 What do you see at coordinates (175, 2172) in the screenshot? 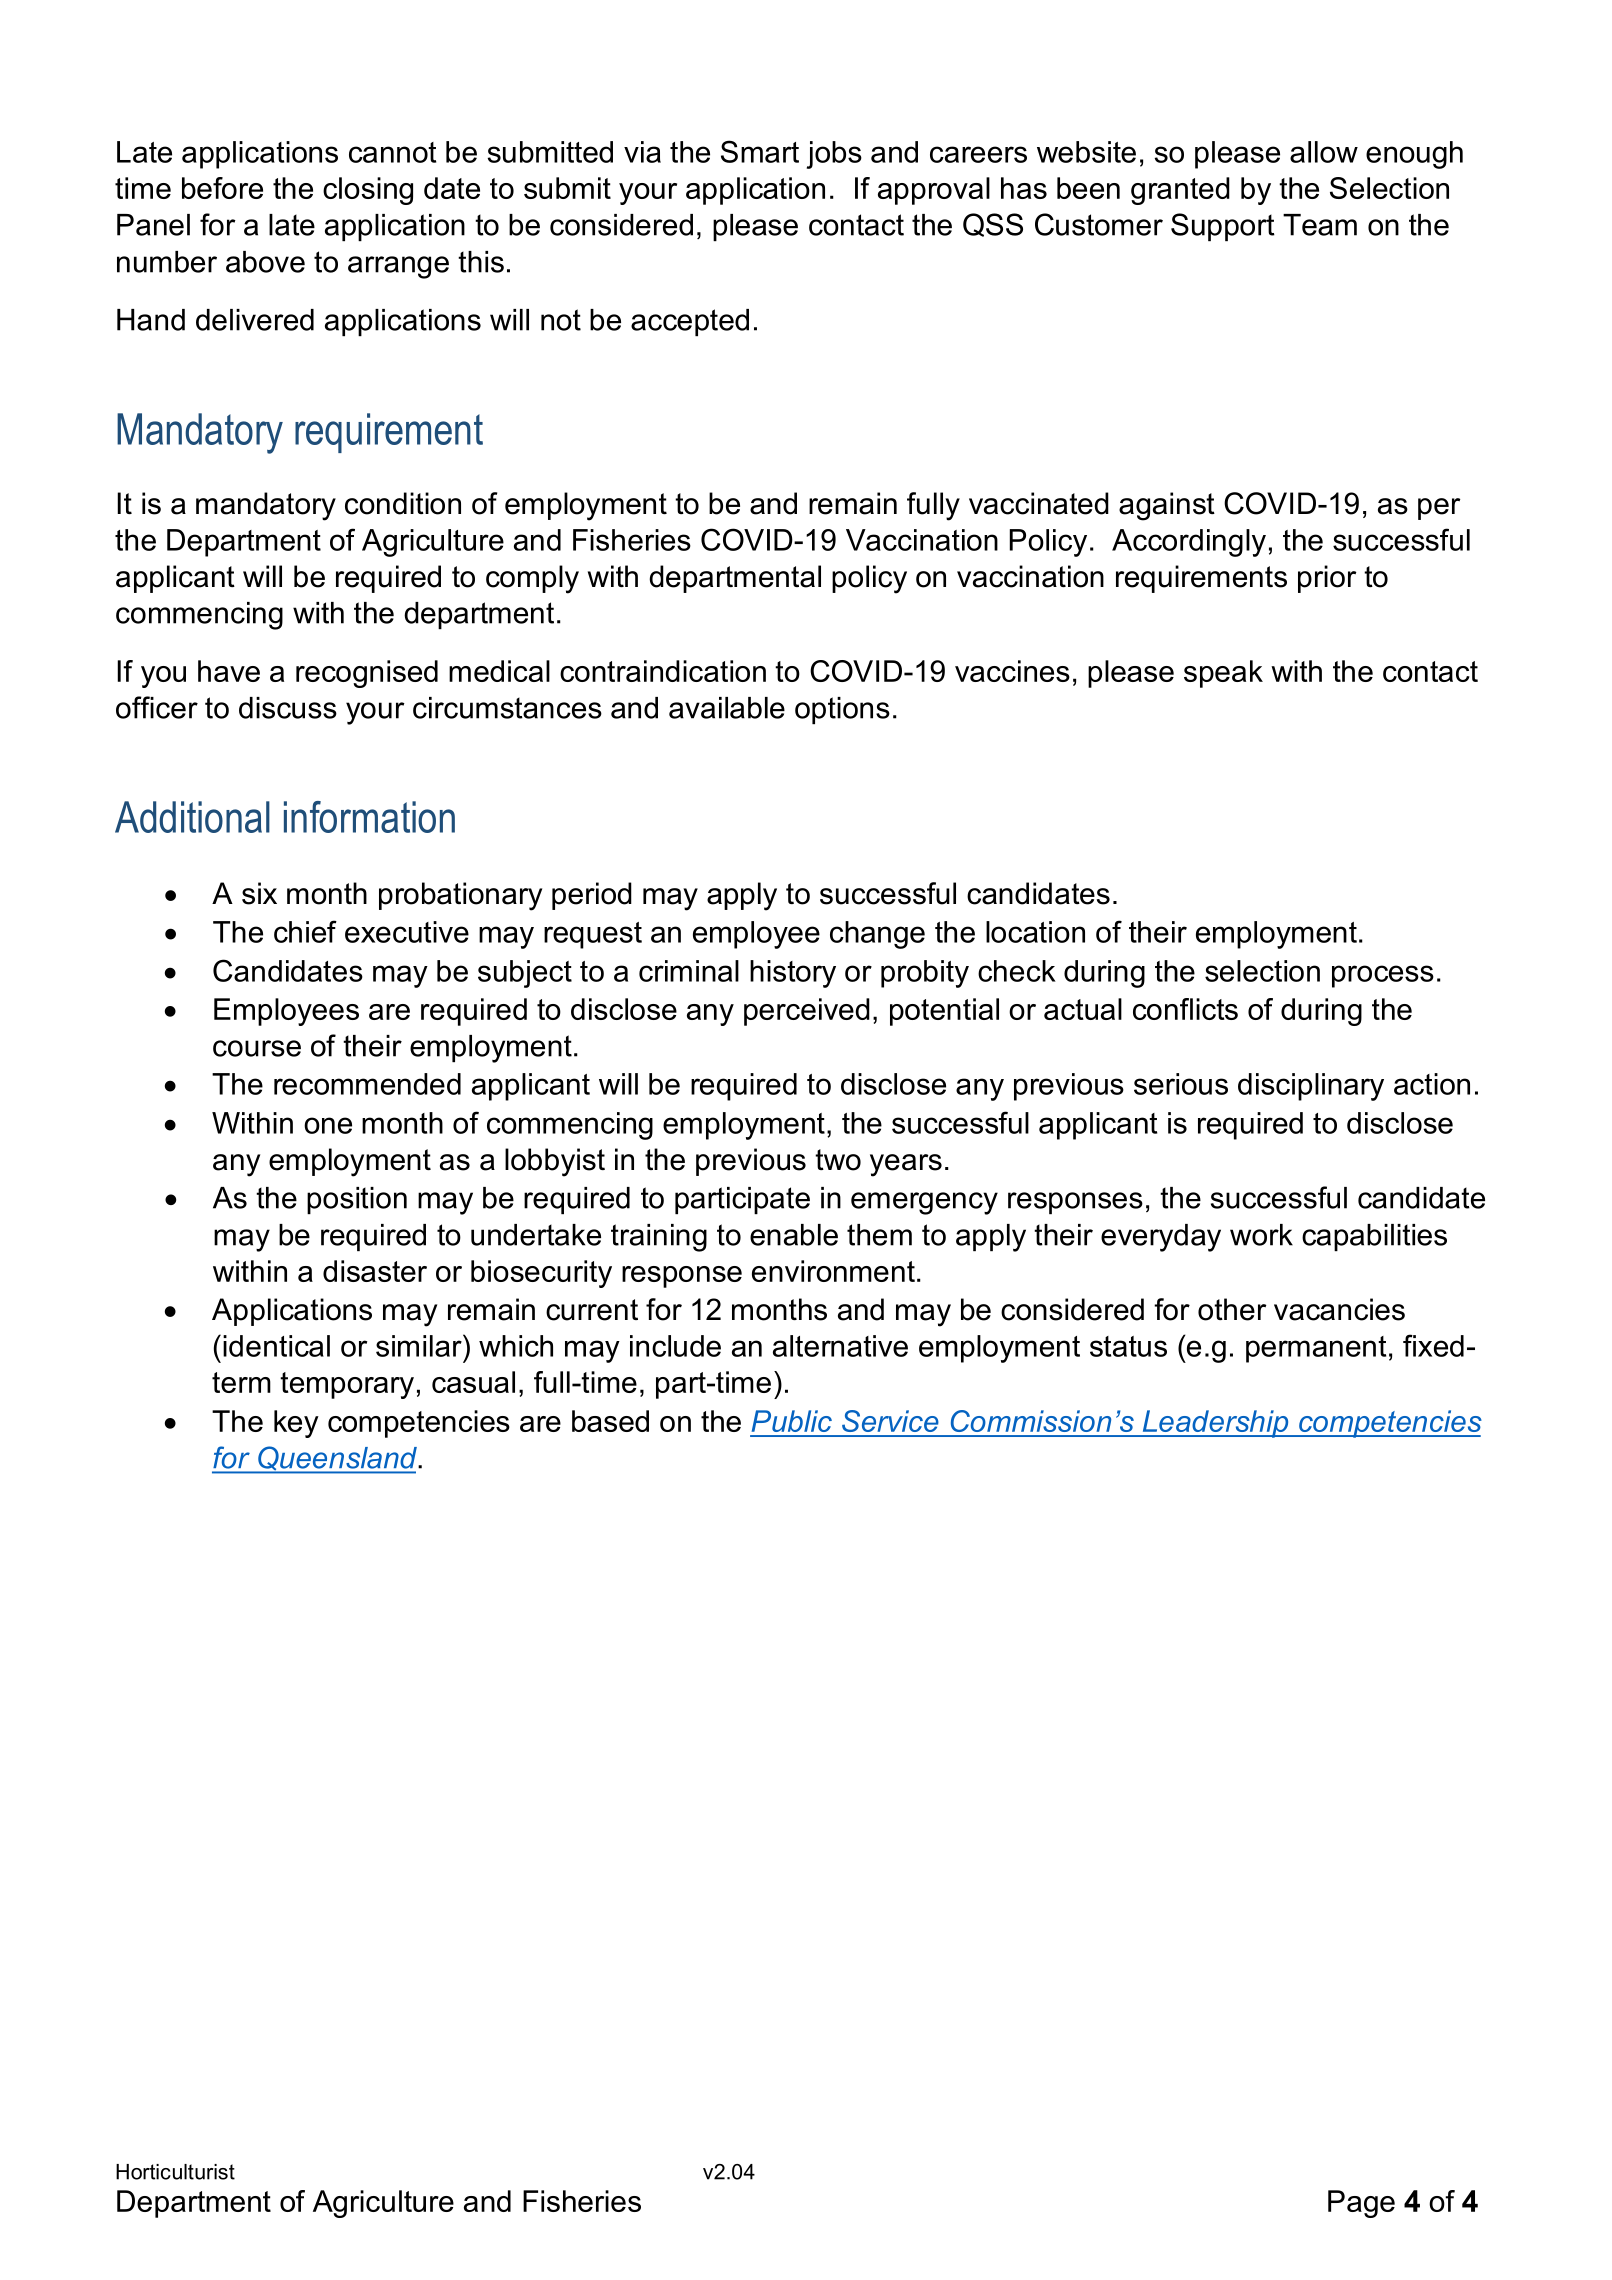
I see `Horticulturist` at bounding box center [175, 2172].
